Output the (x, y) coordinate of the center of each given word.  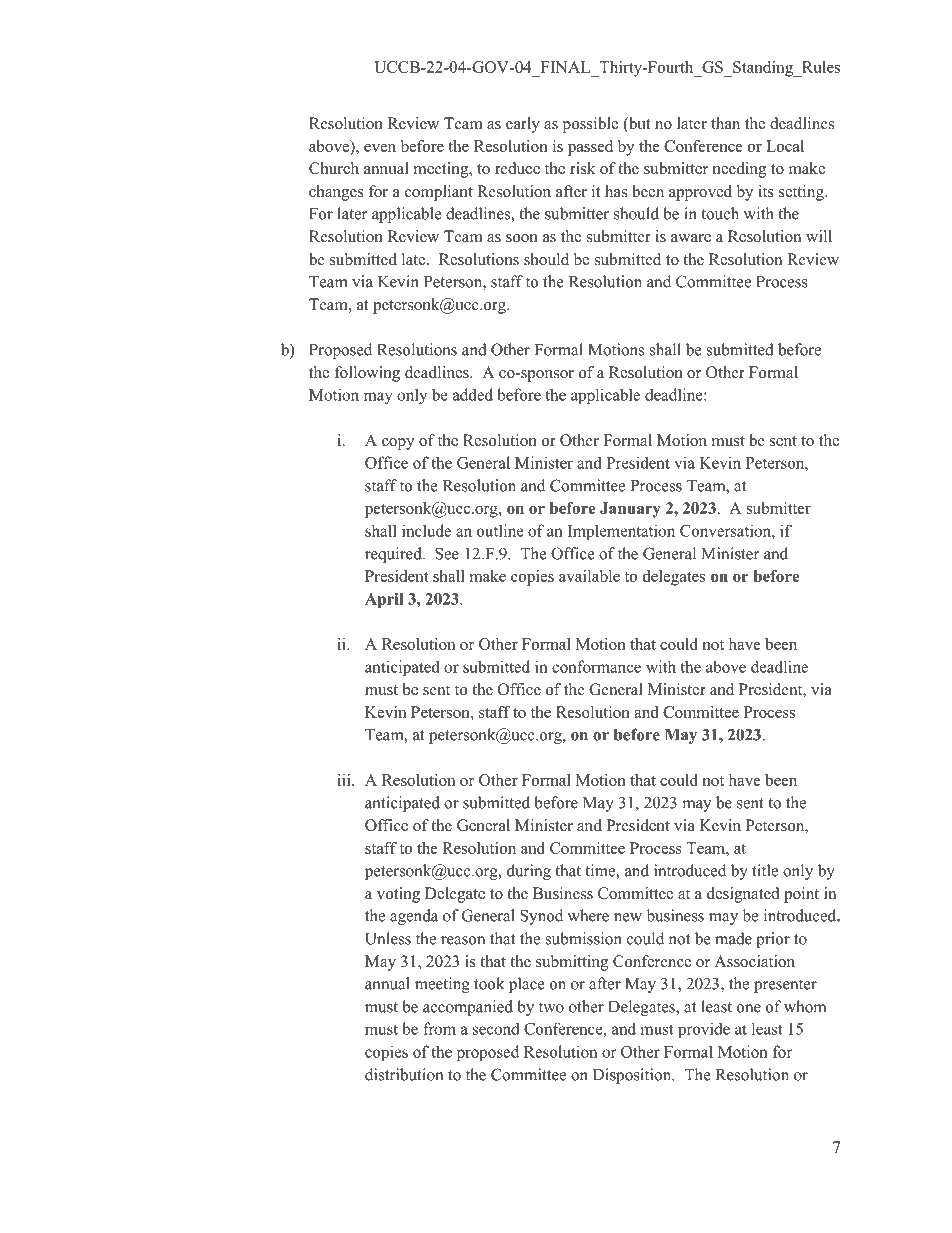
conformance (596, 666)
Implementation (621, 532)
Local (785, 146)
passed (590, 148)
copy (398, 444)
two (551, 1007)
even (380, 148)
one (749, 1008)
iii (345, 780)
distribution (404, 1074)
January (630, 510)
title (765, 870)
